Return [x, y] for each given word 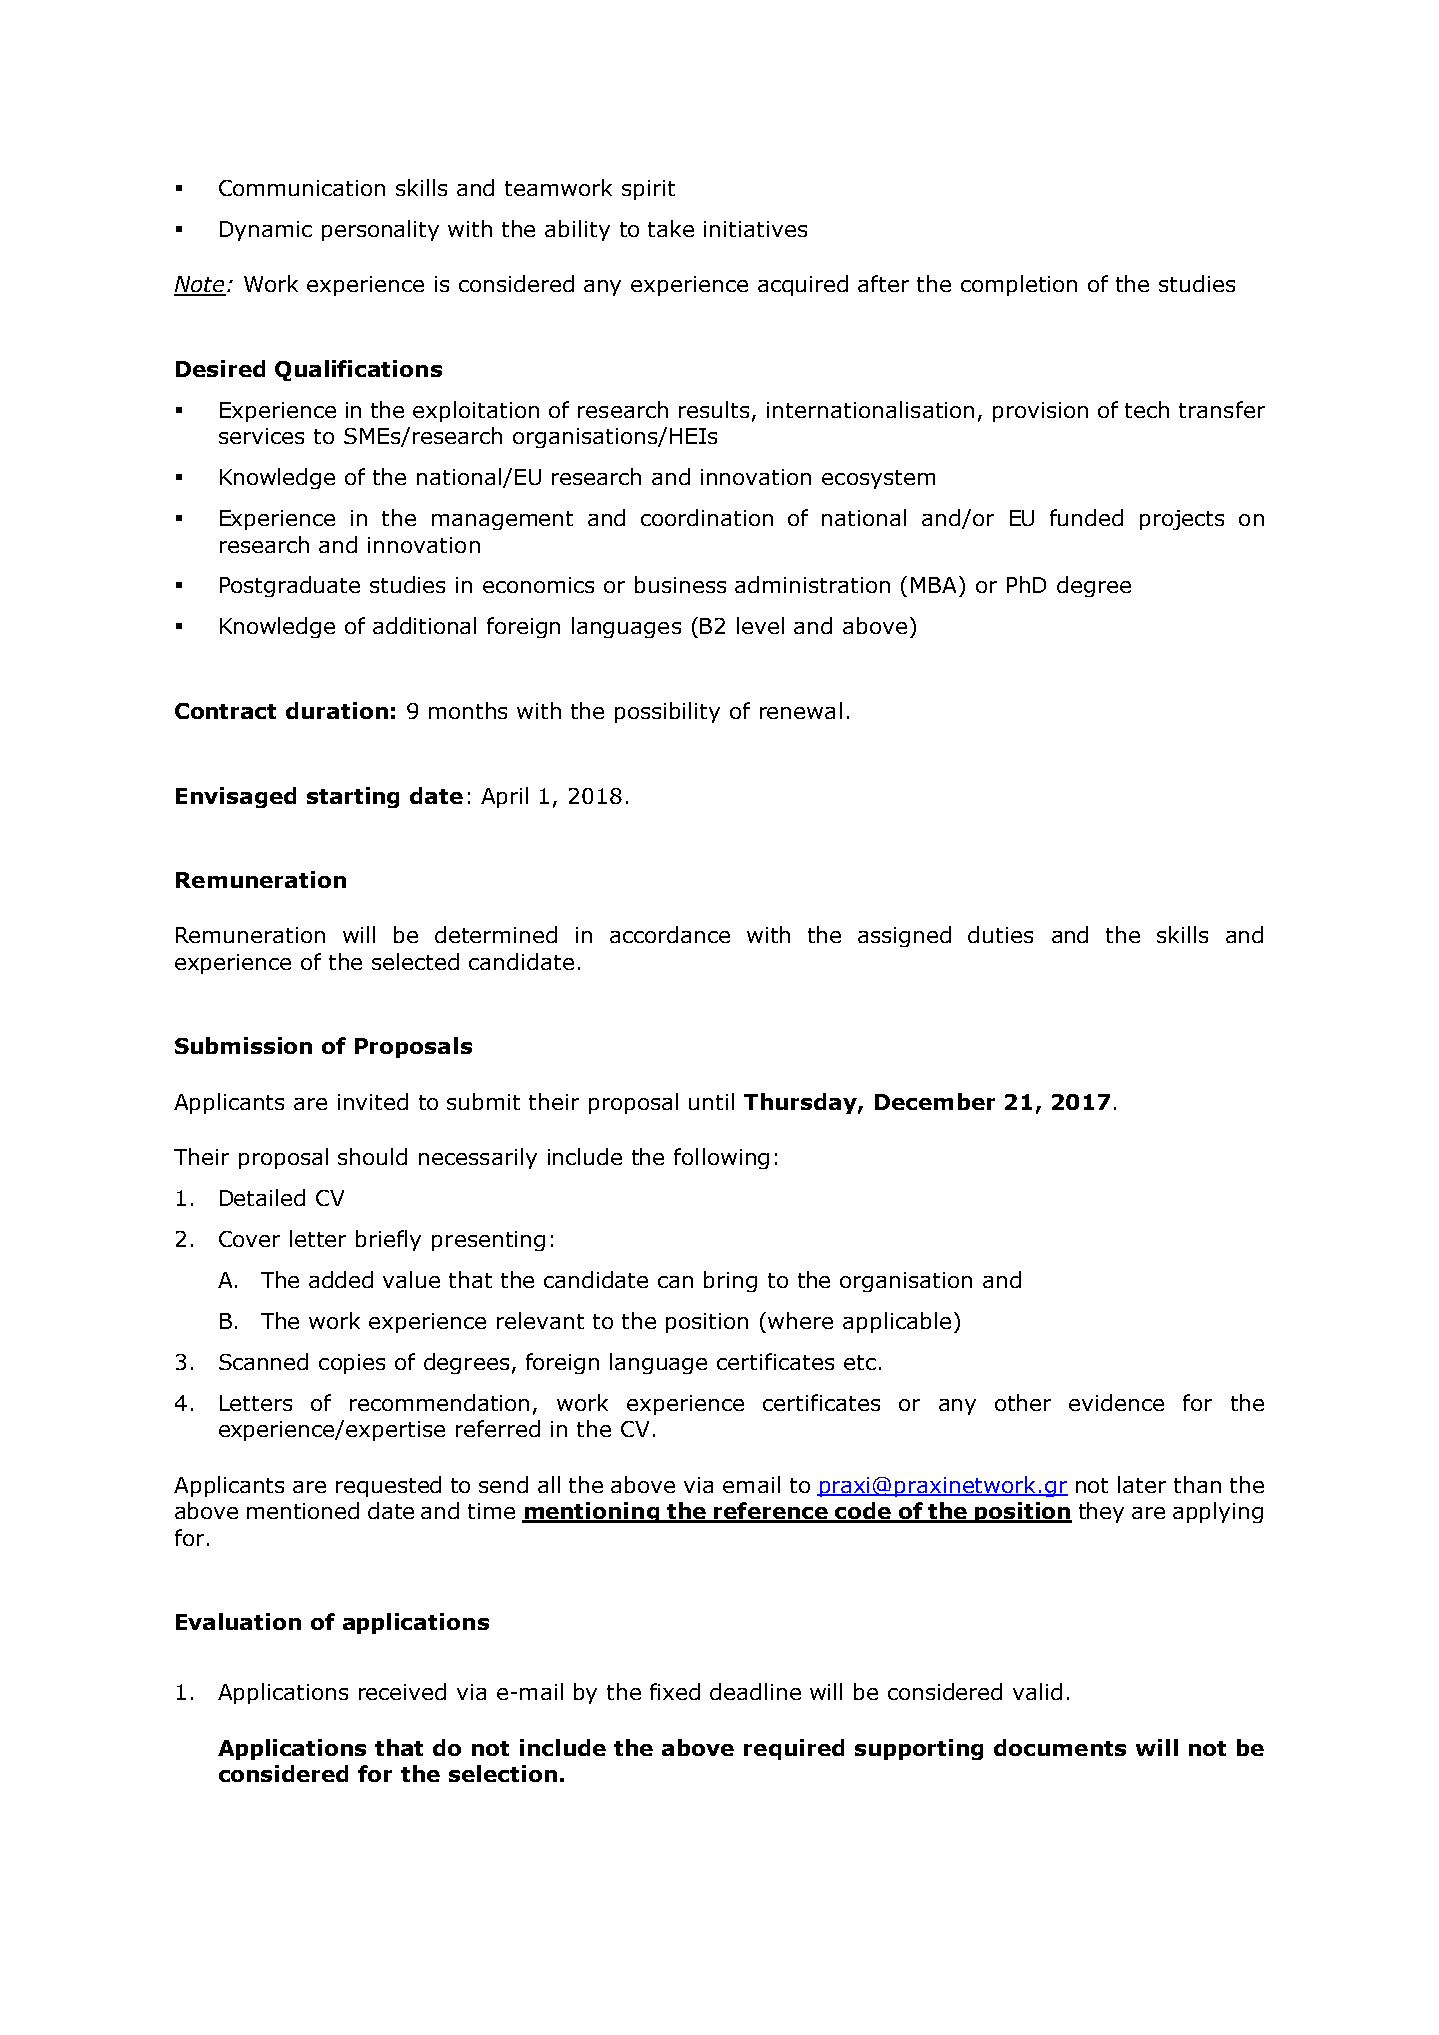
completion [1019, 285]
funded [1086, 517]
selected [415, 961]
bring [730, 1281]
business [680, 584]
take [671, 228]
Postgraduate [290, 586]
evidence [1116, 1402]
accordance [670, 934]
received [402, 1691]
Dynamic [266, 231]
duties [1000, 934]
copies [352, 1364]
